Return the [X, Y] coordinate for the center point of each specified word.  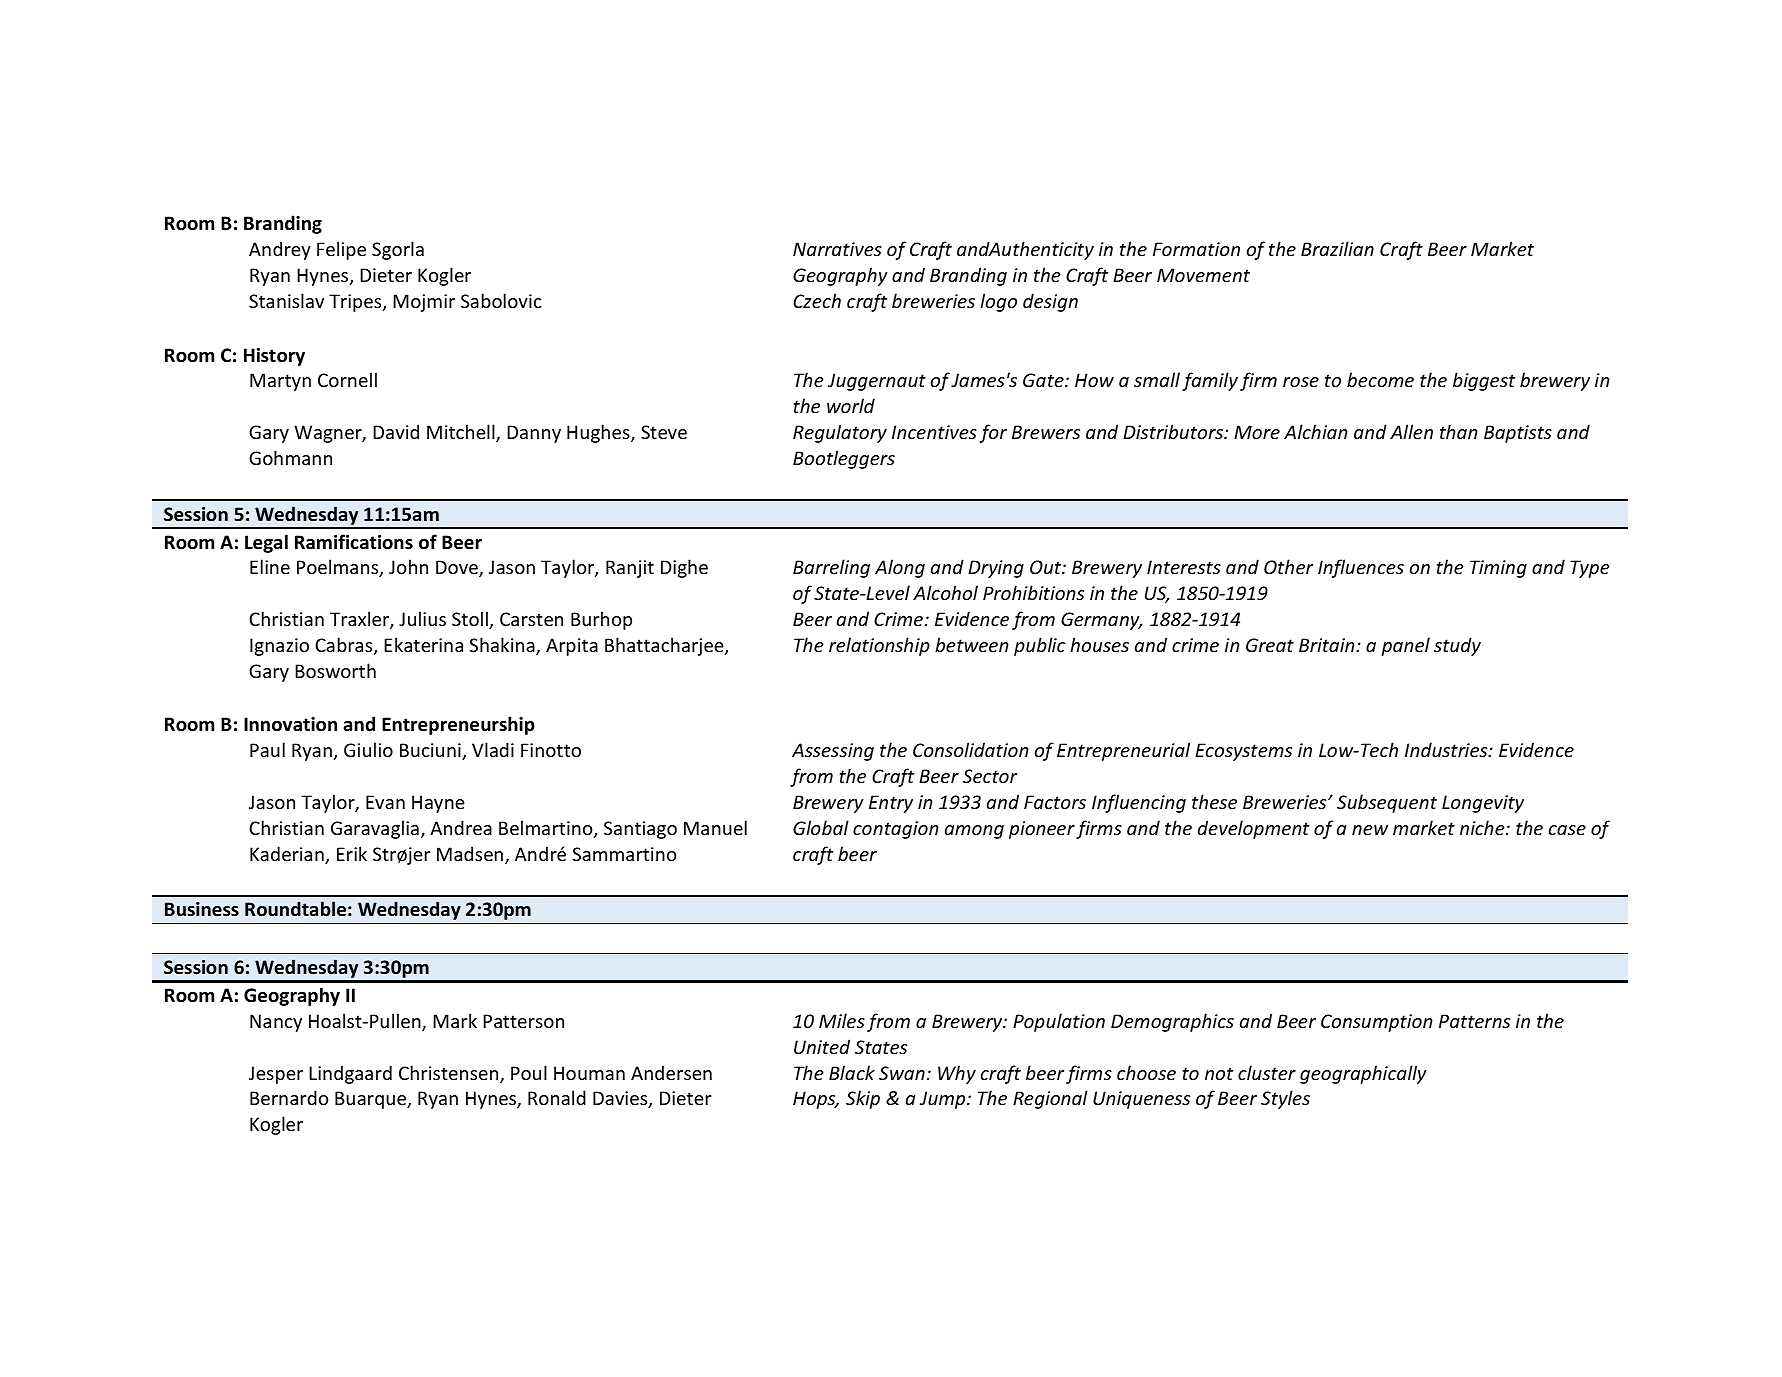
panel [1405, 646]
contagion [896, 830]
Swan [902, 1073]
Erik [352, 853]
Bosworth [335, 670]
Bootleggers [844, 459]
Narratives [837, 249]
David [396, 431]
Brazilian [1337, 248]
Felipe [341, 250]
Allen [1411, 431]
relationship [879, 646]
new [1370, 830]
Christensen [450, 1074]
